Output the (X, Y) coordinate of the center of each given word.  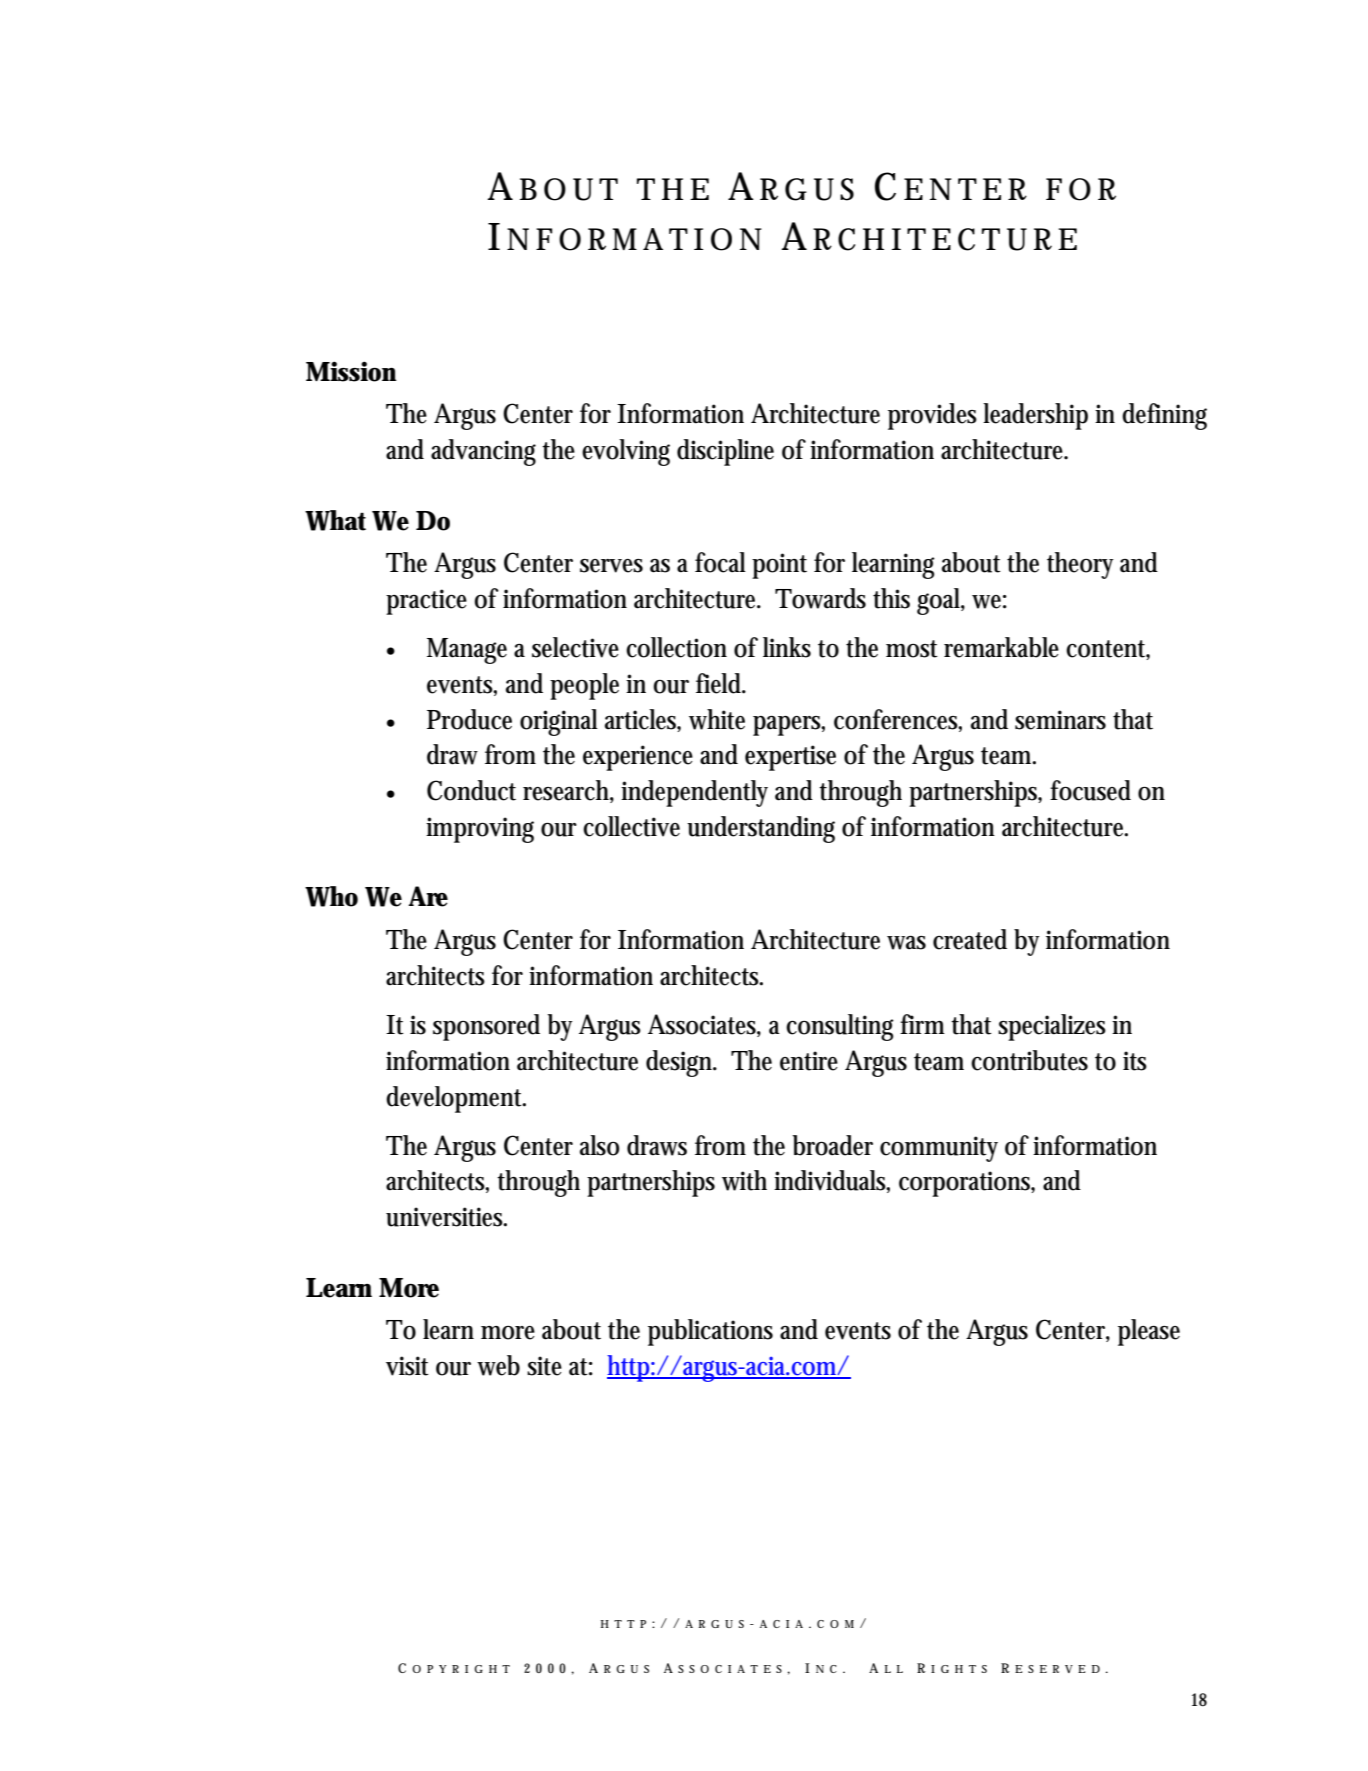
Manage (467, 651)
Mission (351, 371)
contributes (1029, 1060)
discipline (725, 452)
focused (1090, 790)
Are (428, 896)
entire (809, 1061)
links (787, 647)
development (456, 1099)
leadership (1035, 416)
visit (407, 1366)
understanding (761, 829)
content (1108, 650)
